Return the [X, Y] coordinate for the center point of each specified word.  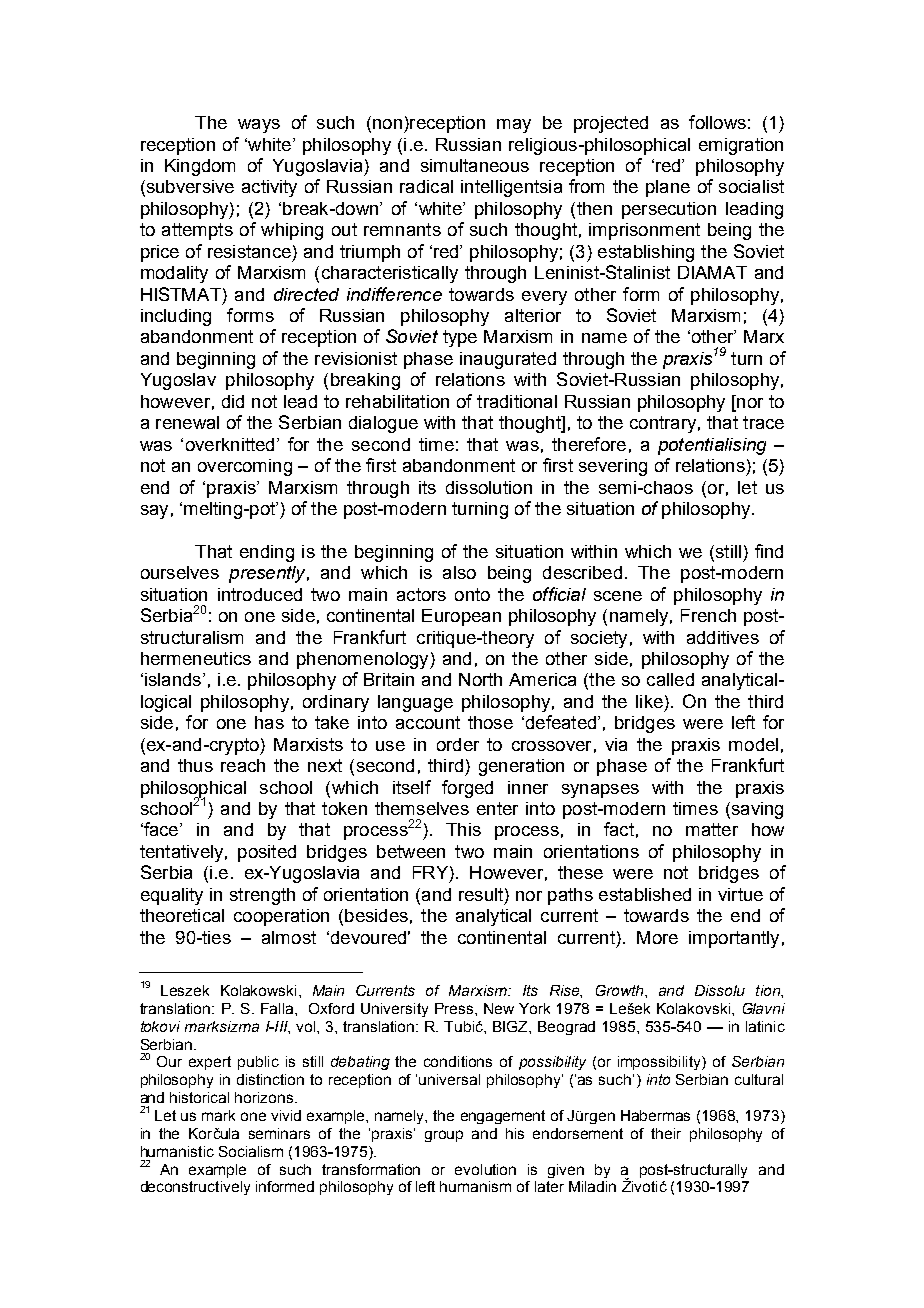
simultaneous [475, 165]
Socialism [251, 1151]
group [444, 1136]
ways [259, 126]
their [666, 1133]
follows [717, 122]
